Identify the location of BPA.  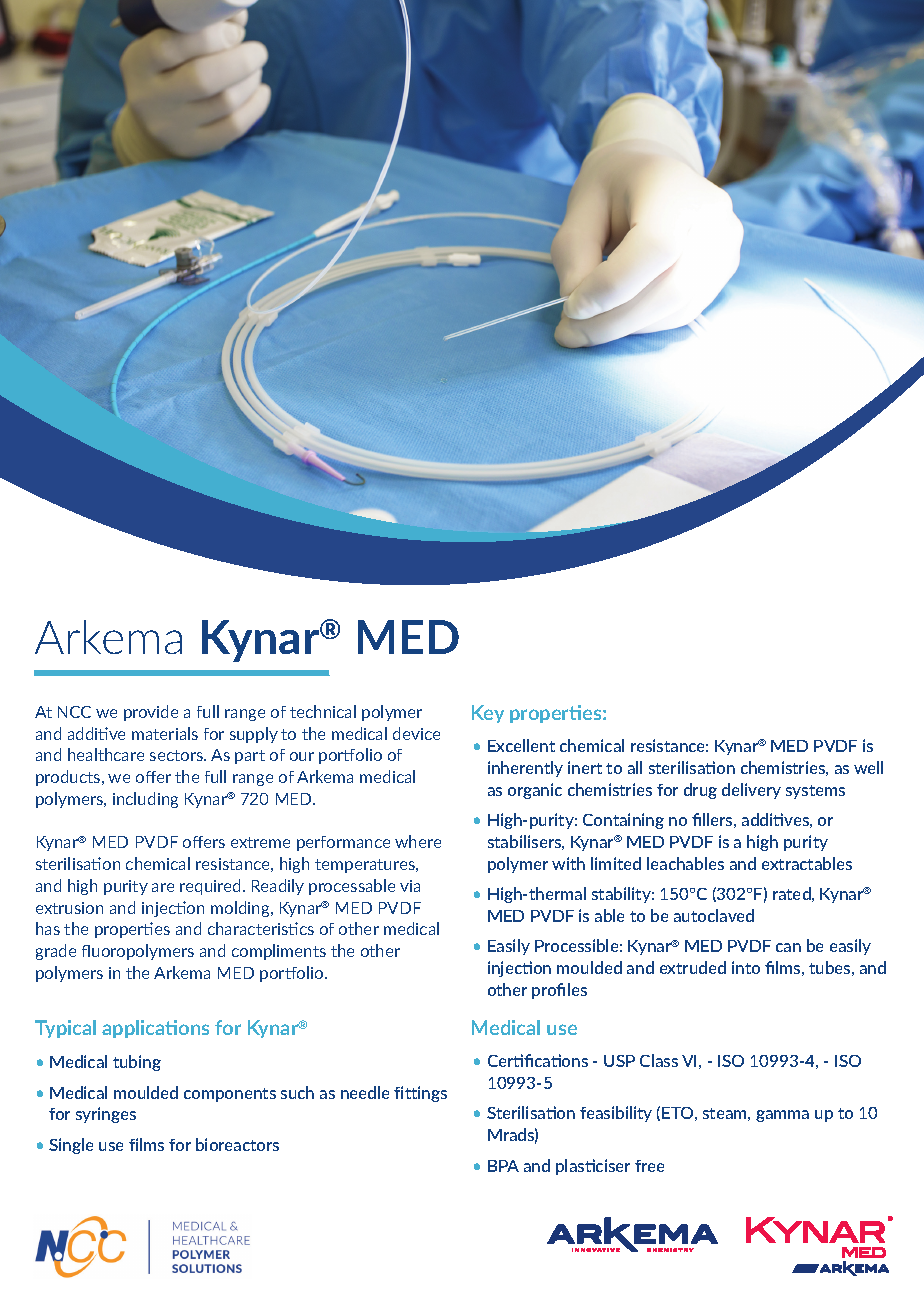
(503, 1166).
